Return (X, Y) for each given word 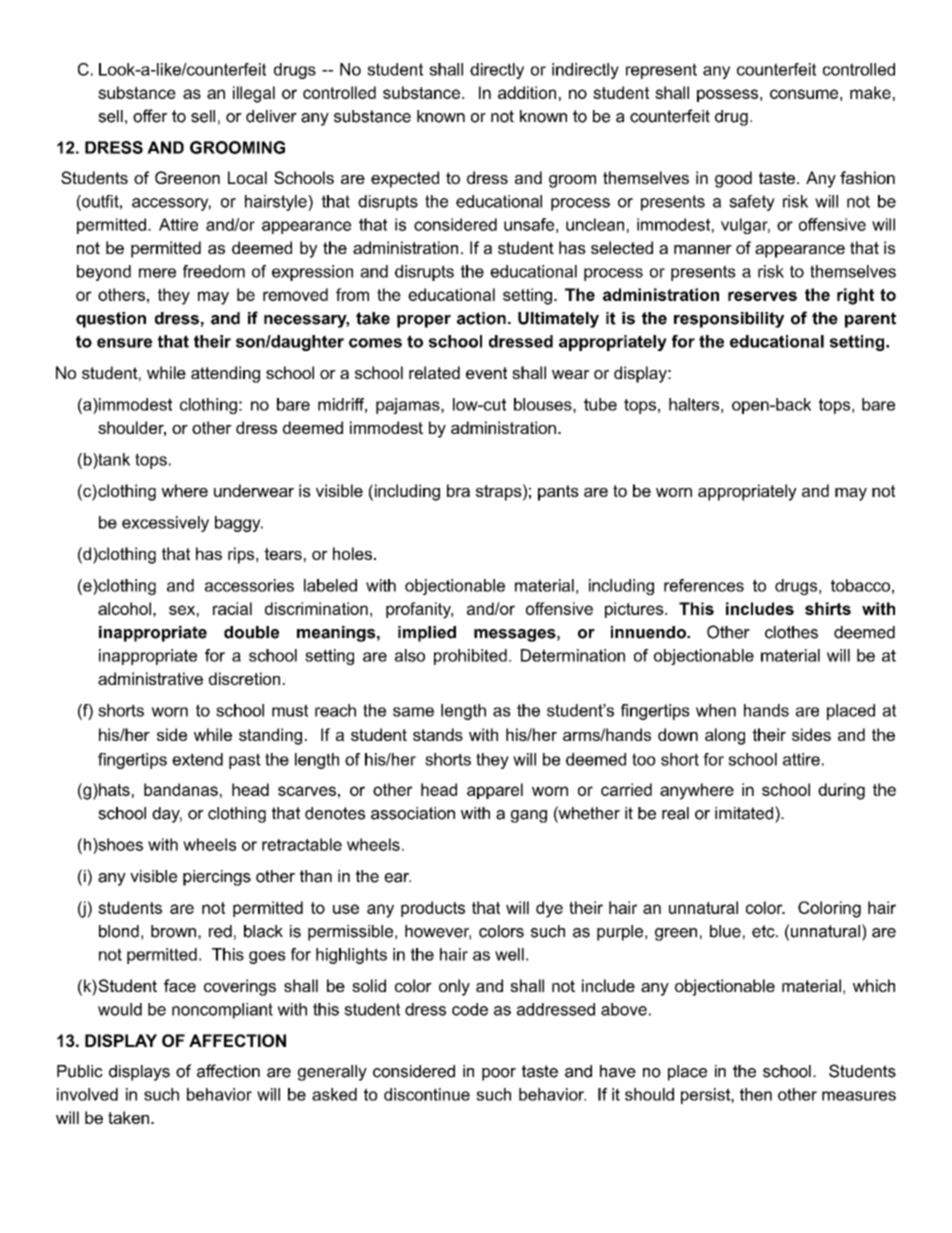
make (870, 92)
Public (80, 1071)
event (486, 373)
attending (225, 374)
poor (499, 1074)
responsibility (729, 320)
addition (527, 92)
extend (197, 759)
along (725, 736)
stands (438, 734)
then (756, 1094)
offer (150, 116)
